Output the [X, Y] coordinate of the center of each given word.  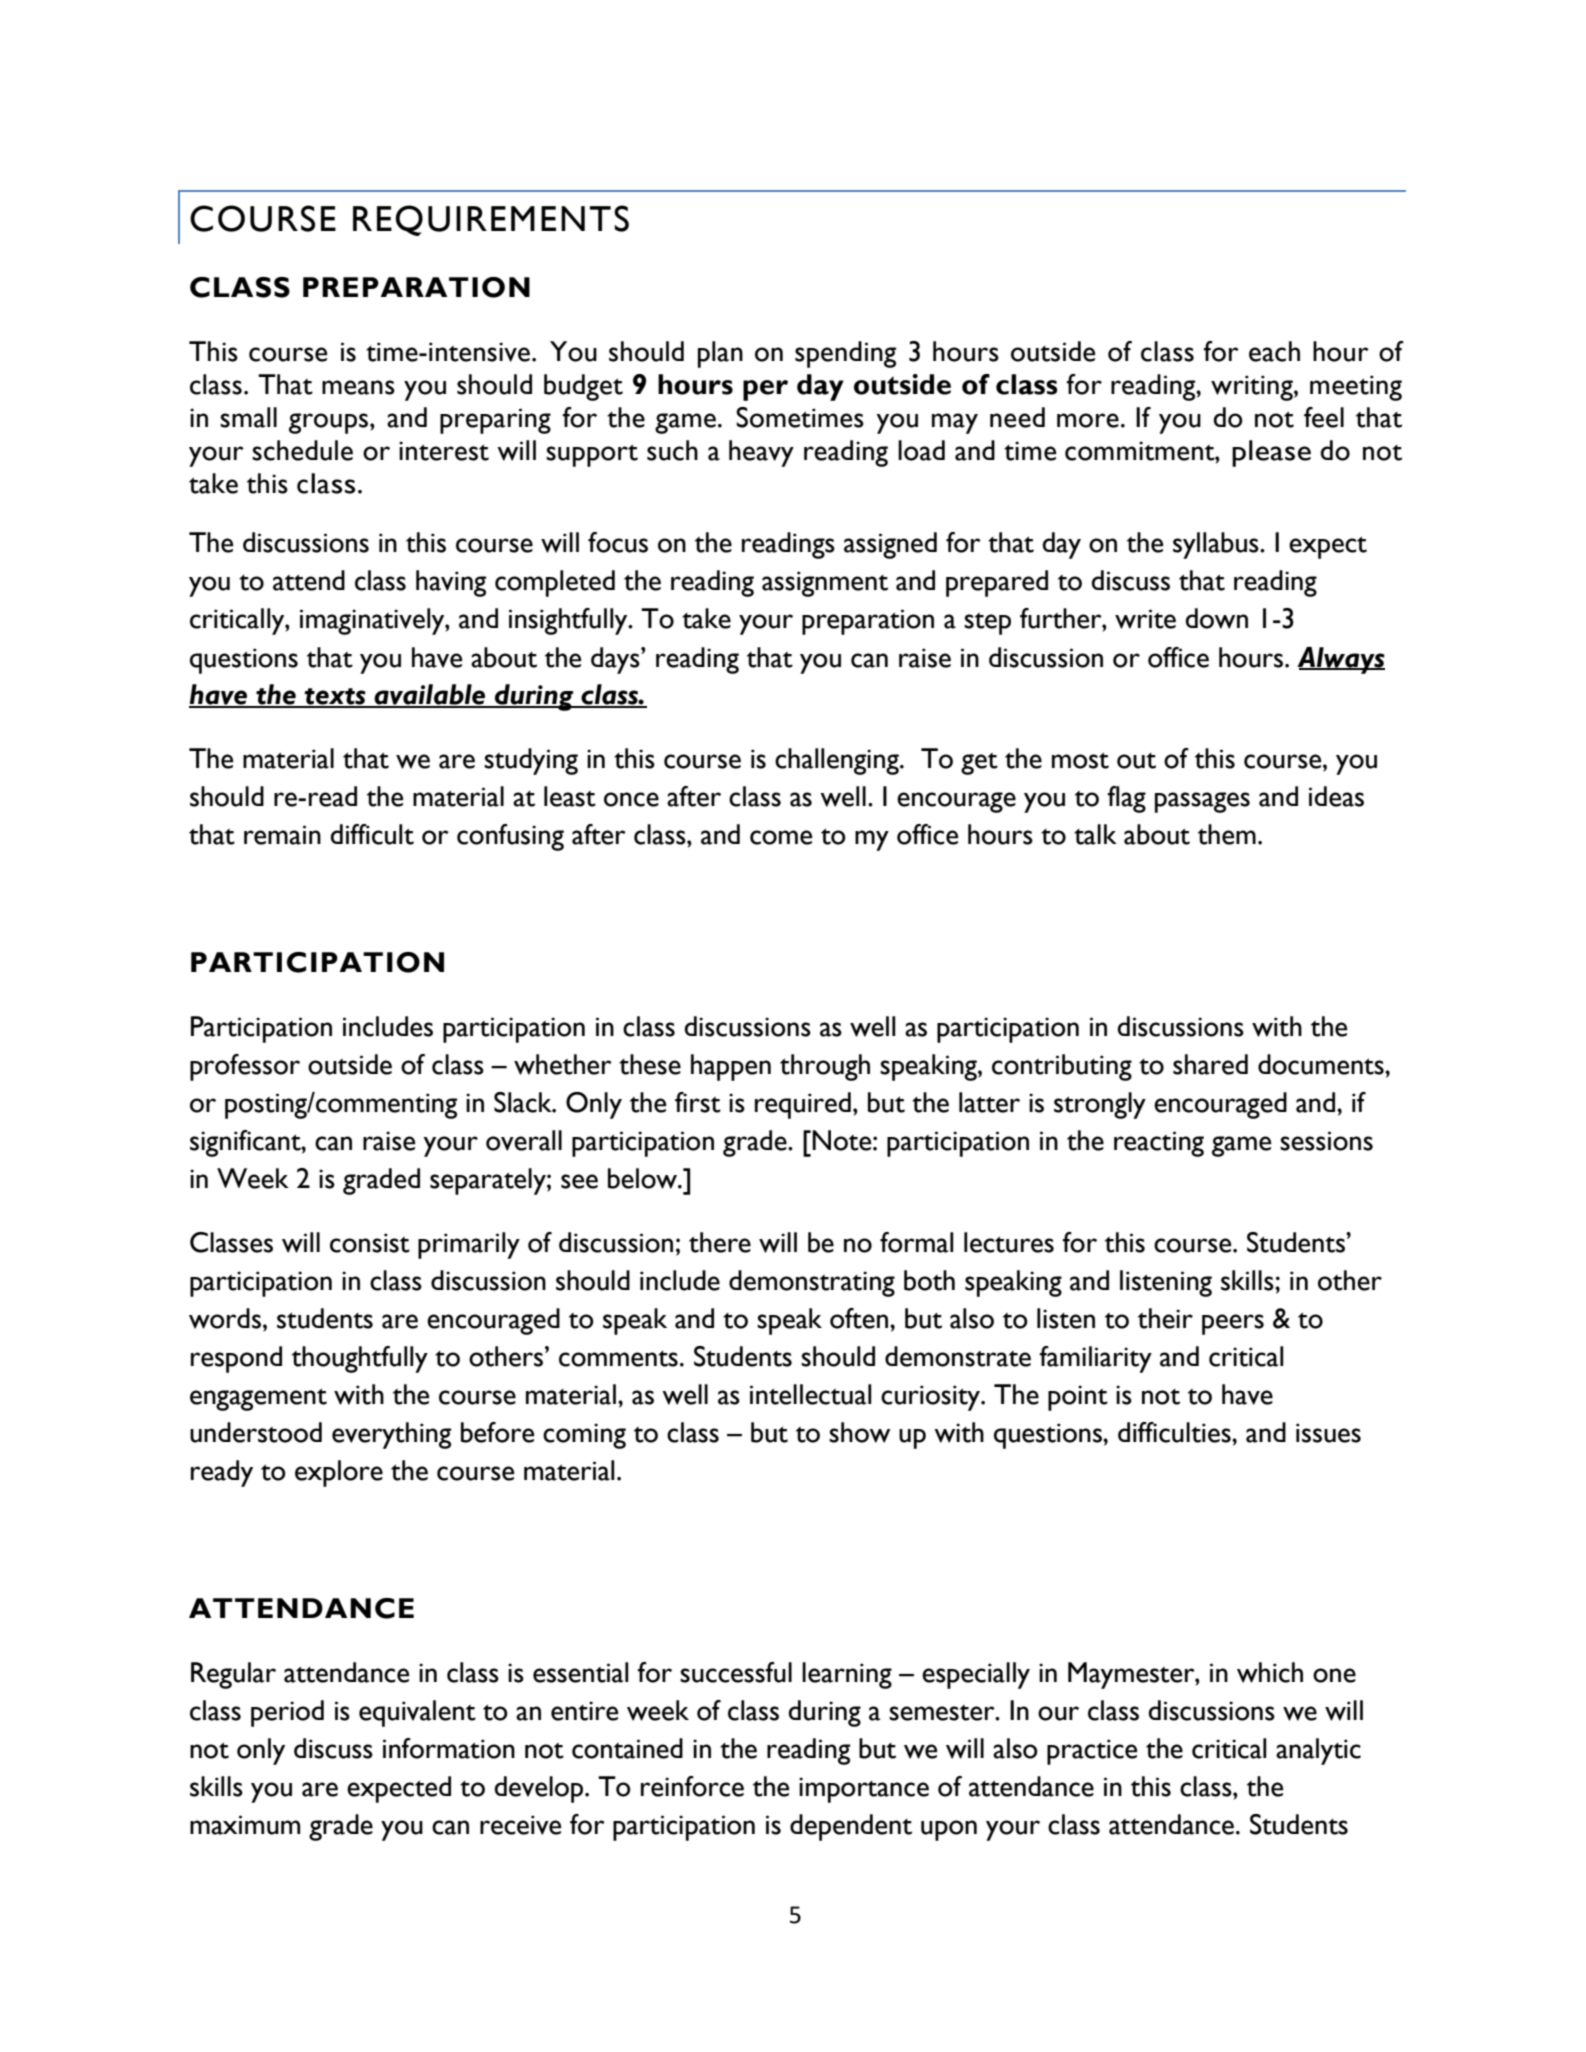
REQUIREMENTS [491, 220]
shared [1210, 1064]
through [825, 1067]
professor [245, 1067]
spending [845, 354]
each [1274, 351]
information [449, 1748]
